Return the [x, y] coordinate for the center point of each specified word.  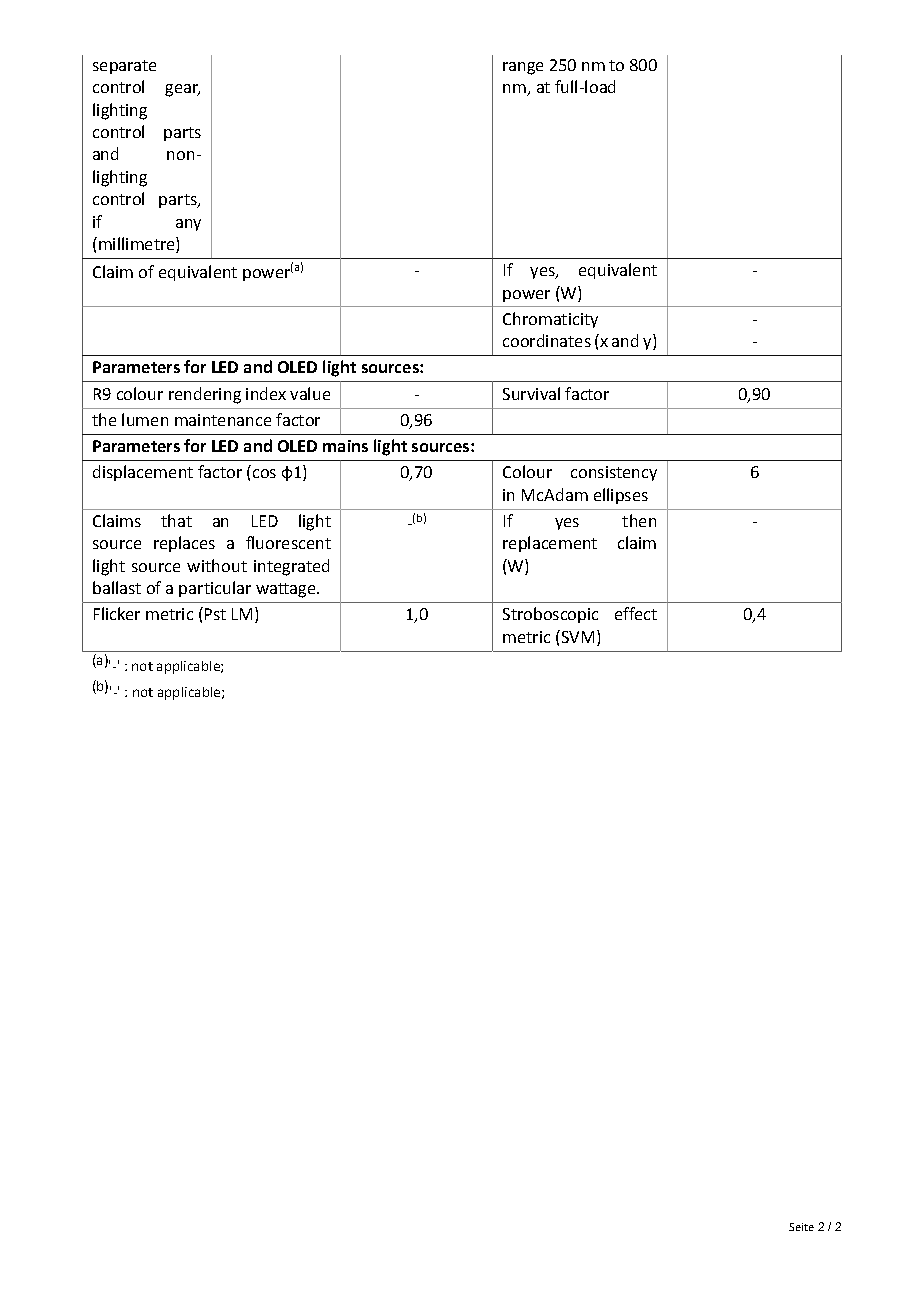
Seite [801, 1227]
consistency [614, 473]
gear [182, 90]
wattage [287, 590]
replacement [550, 544]
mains [345, 446]
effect [636, 613]
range [523, 68]
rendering [205, 395]
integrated [291, 567]
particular [215, 589]
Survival [531, 393]
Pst [215, 614]
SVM [576, 636]
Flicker [117, 613]
